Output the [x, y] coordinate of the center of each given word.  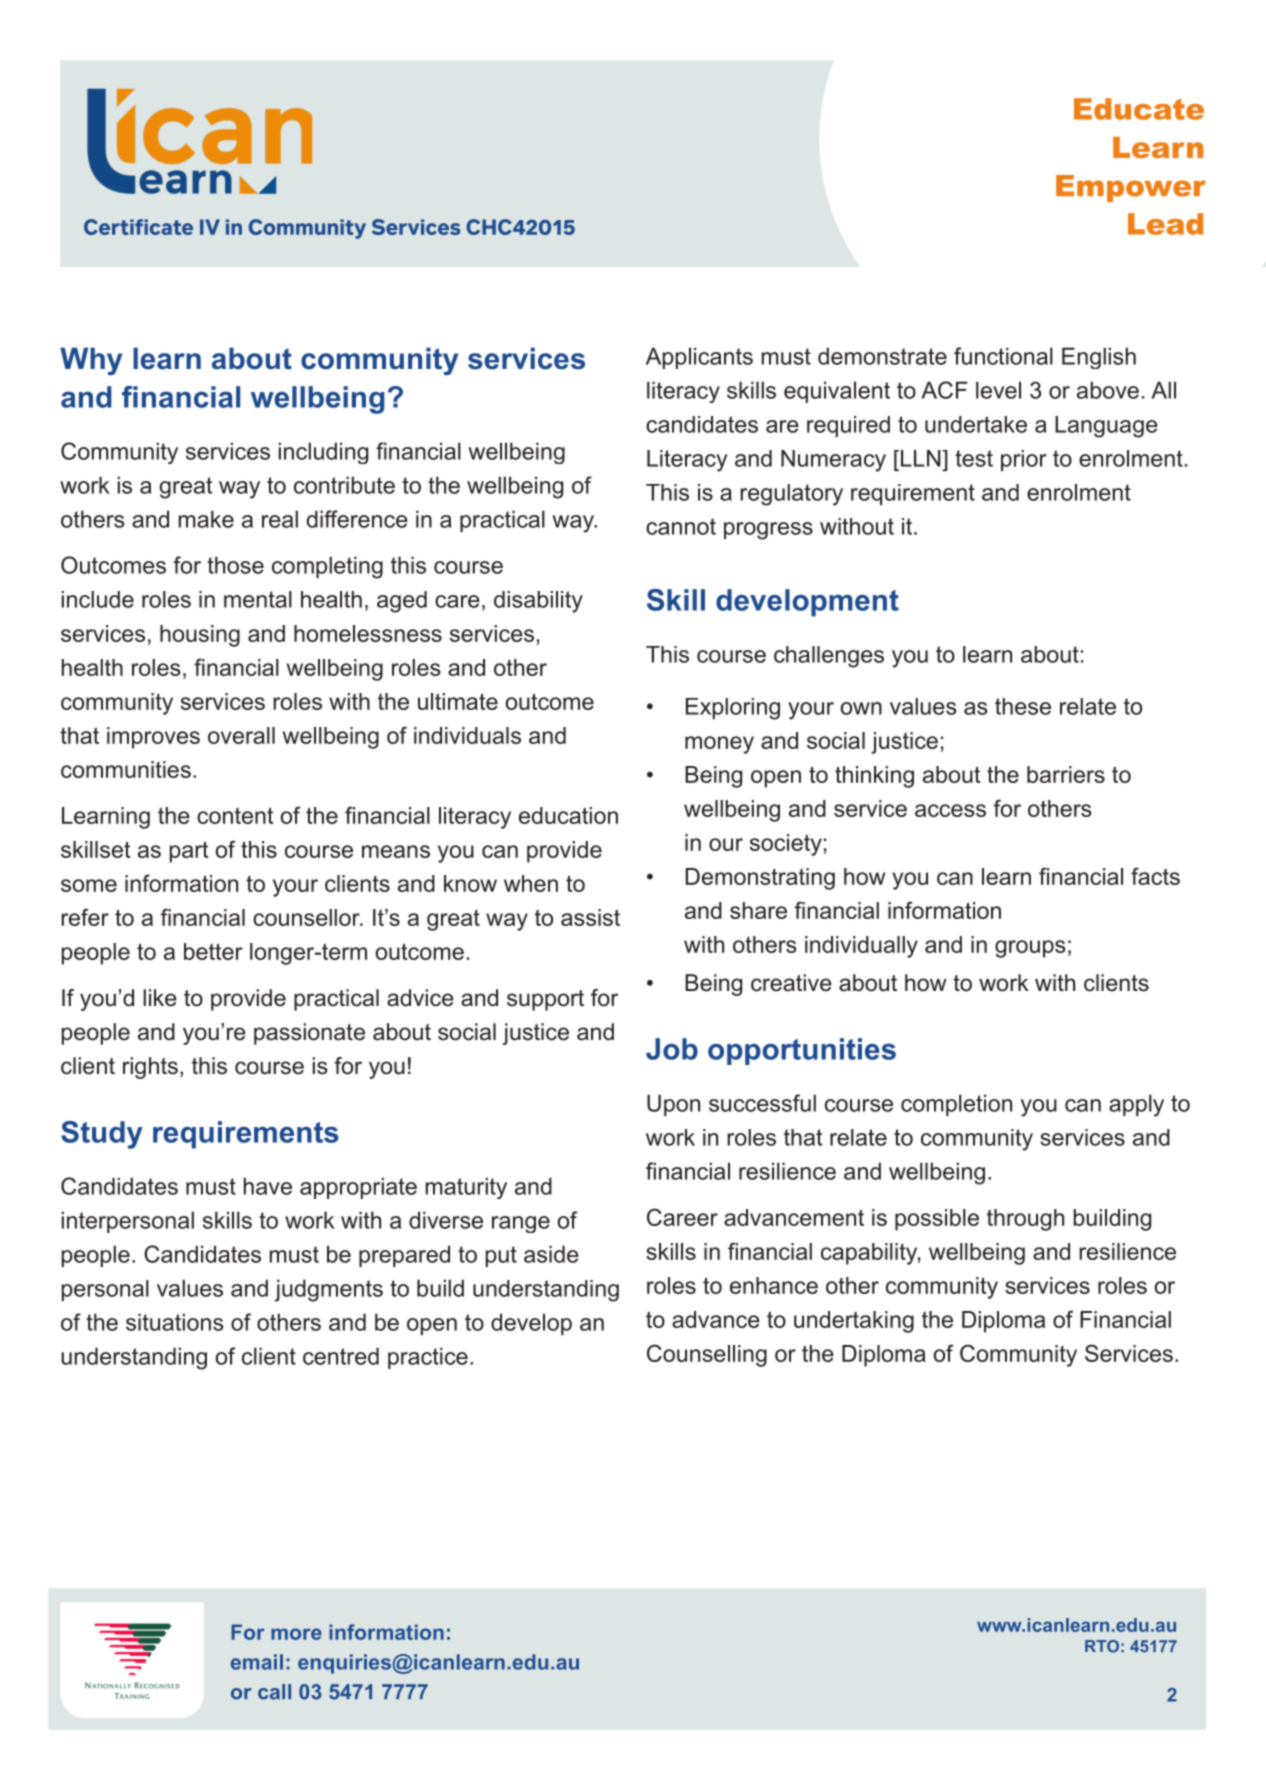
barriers [1066, 774]
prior [1024, 460]
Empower [1131, 188]
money [719, 745]
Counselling [707, 1355]
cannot [681, 526]
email [257, 1662]
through [1025, 1220]
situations [175, 1322]
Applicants [699, 358]
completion [956, 1105]
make [206, 519]
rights [150, 1068]
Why [91, 361]
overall [241, 735]
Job [672, 1049]
